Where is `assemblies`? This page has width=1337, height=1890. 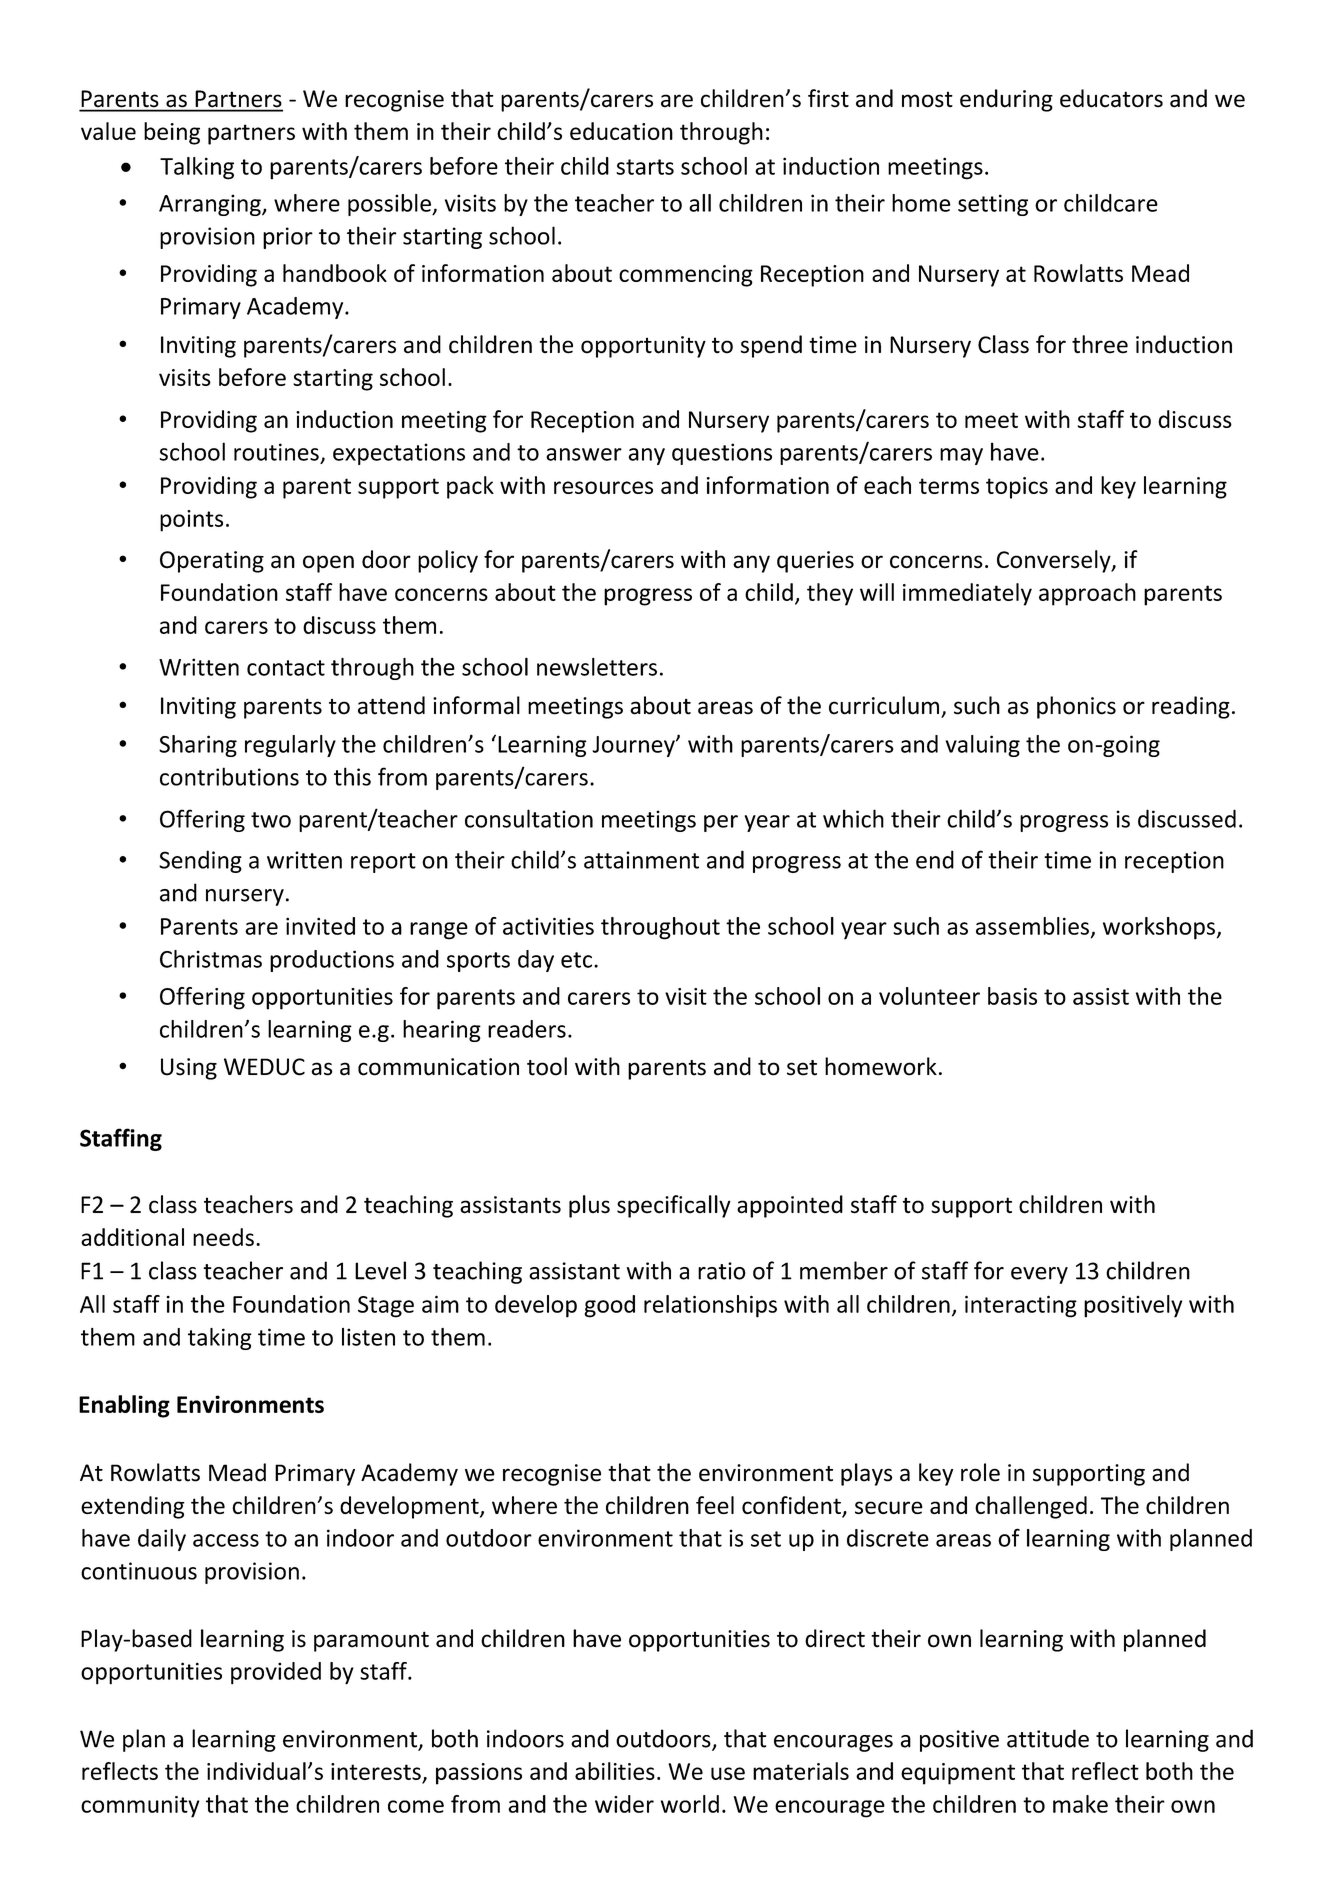 assemblies is located at coordinates (1032, 926).
